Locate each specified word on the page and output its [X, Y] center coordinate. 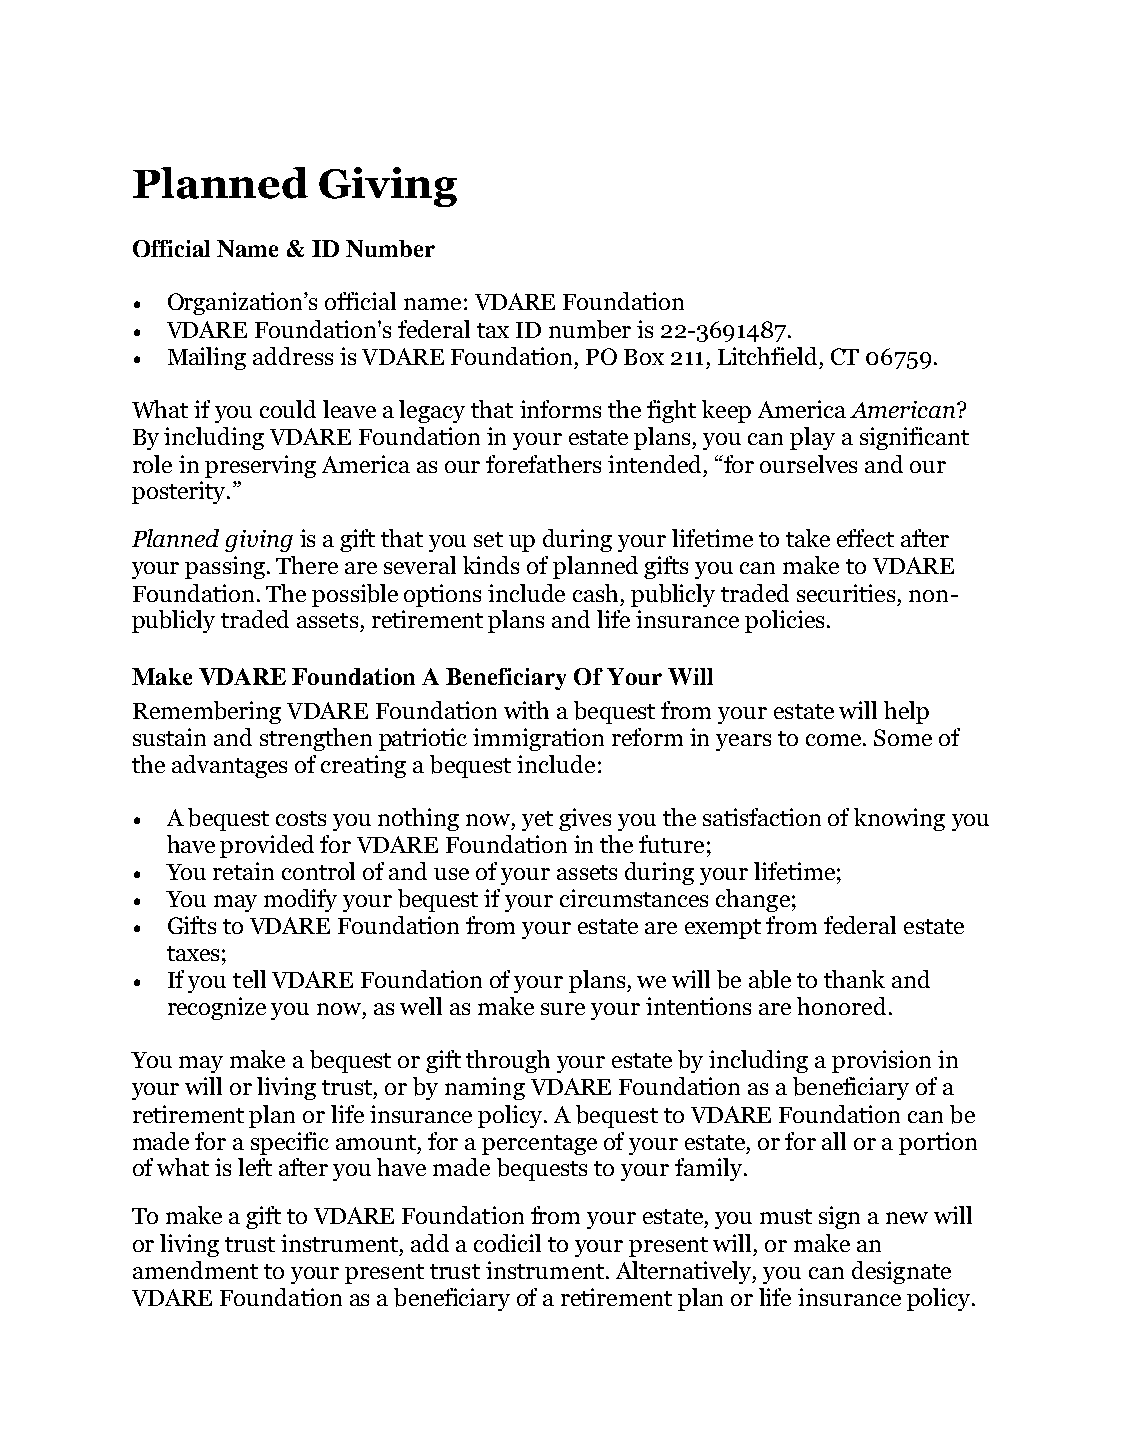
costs [301, 818]
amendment [195, 1270]
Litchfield [767, 356]
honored [841, 1006]
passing [225, 567]
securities [846, 593]
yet [537, 821]
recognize [217, 1008]
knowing [899, 819]
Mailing [207, 358]
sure [563, 1009]
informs [560, 409]
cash [597, 593]
